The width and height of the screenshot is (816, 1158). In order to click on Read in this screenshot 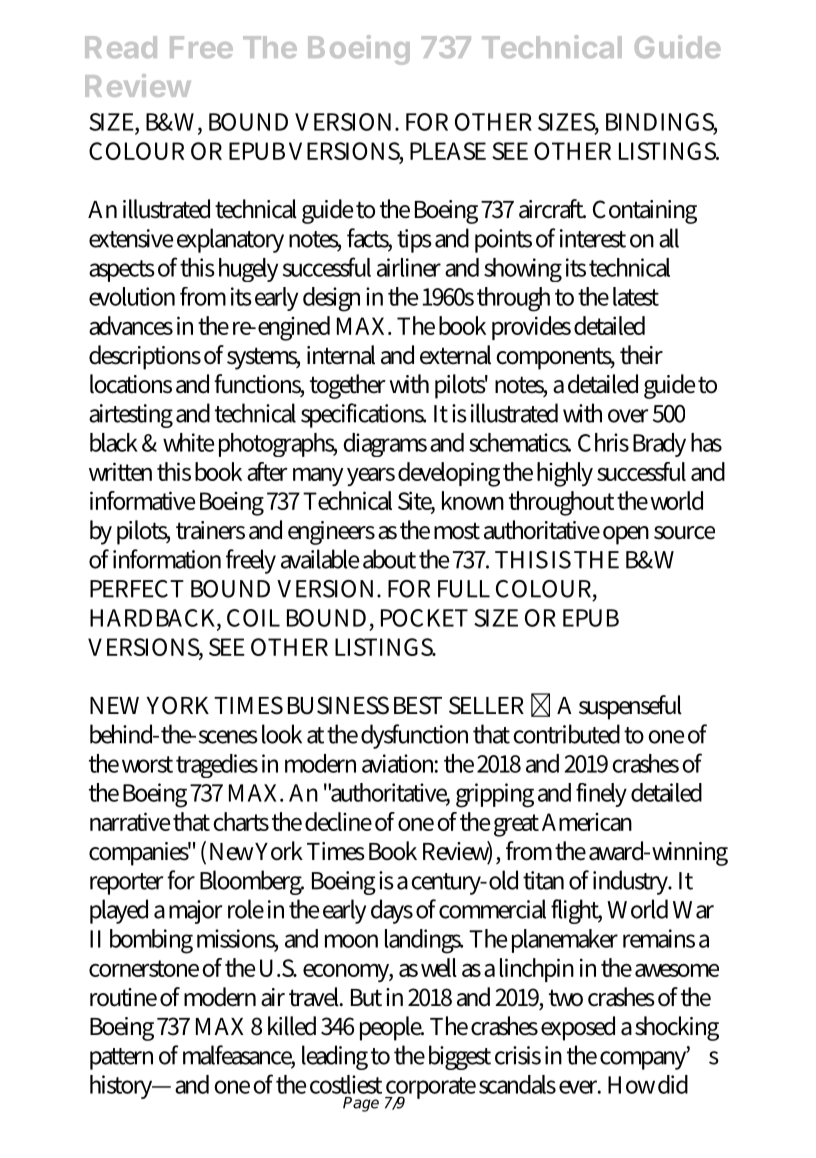, I will do `click(121, 47)`.
